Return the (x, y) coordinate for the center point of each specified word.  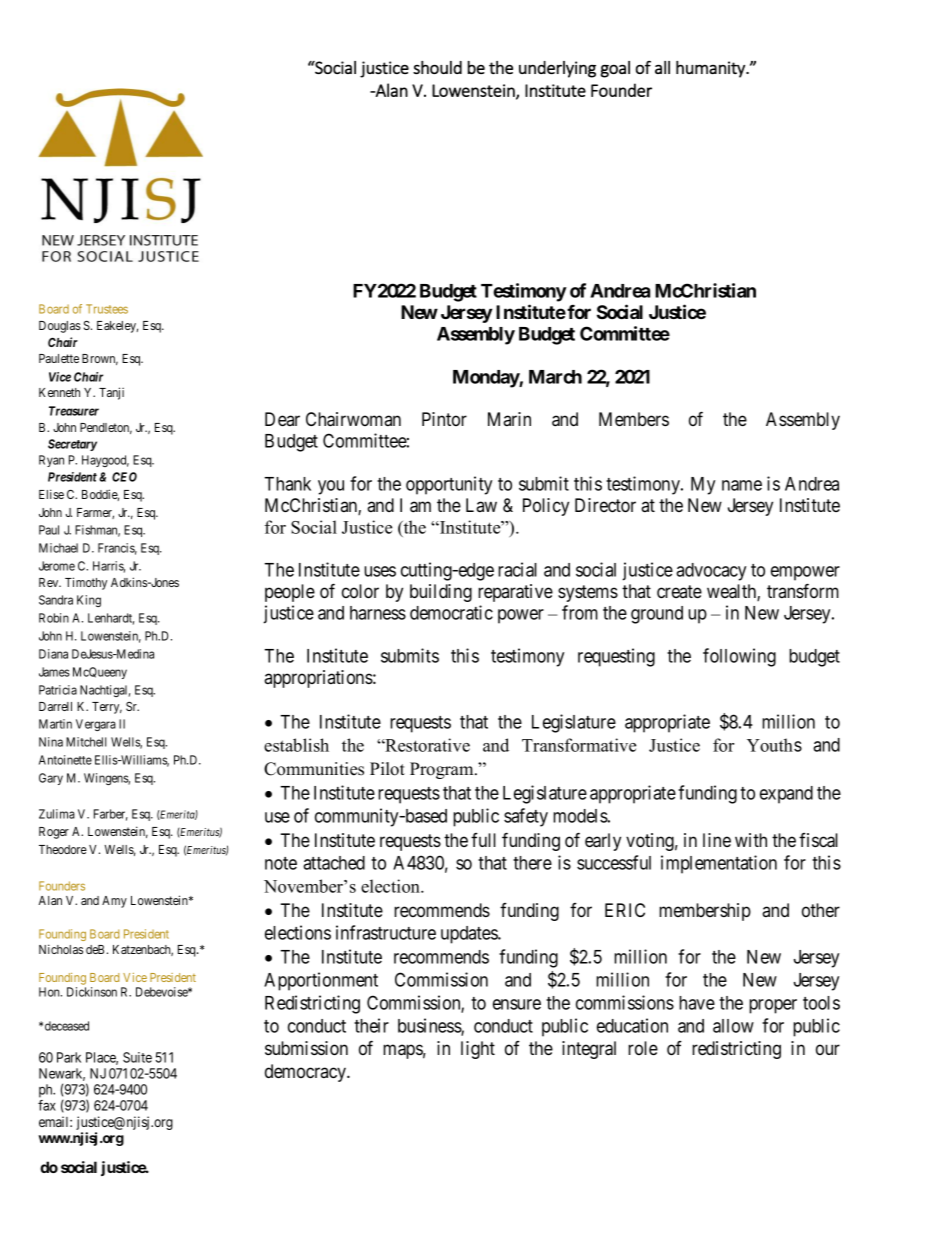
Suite (137, 1057)
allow (733, 1026)
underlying (557, 69)
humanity (711, 69)
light (478, 1050)
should (437, 67)
